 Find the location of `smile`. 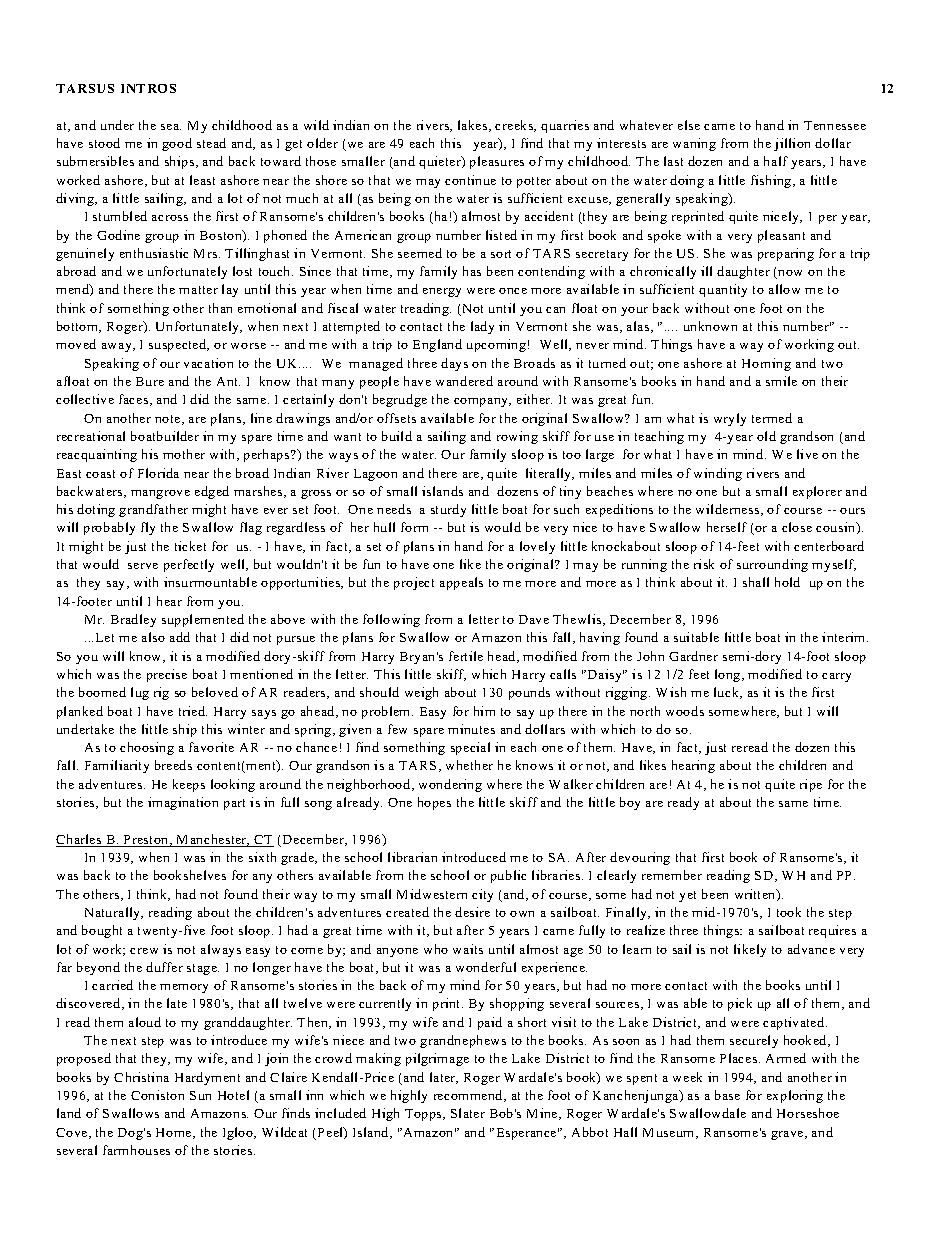

smile is located at coordinates (781, 381).
